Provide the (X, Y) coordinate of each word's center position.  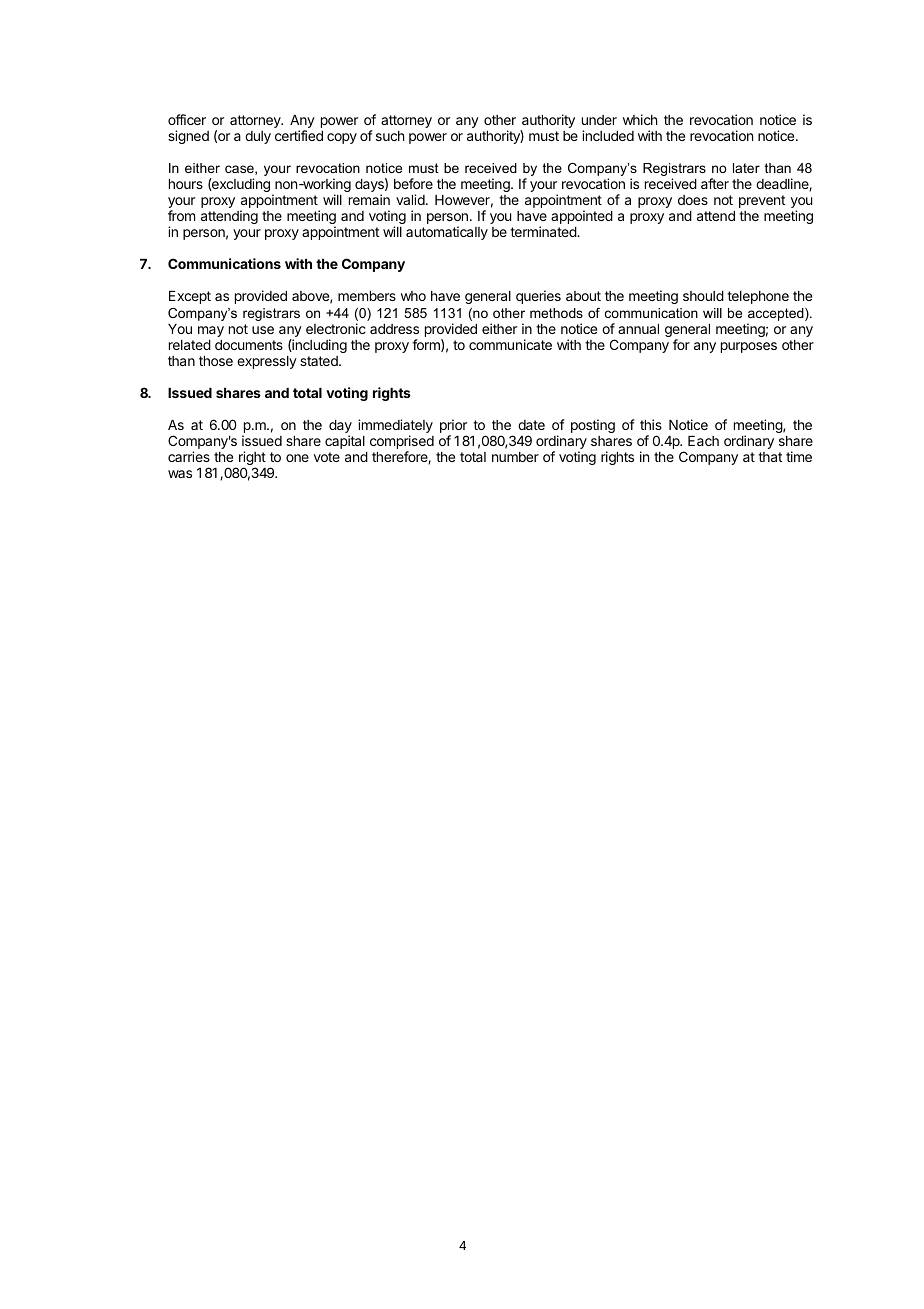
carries (189, 456)
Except (190, 297)
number (515, 457)
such (390, 136)
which (640, 119)
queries (538, 297)
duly (258, 137)
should (703, 296)
